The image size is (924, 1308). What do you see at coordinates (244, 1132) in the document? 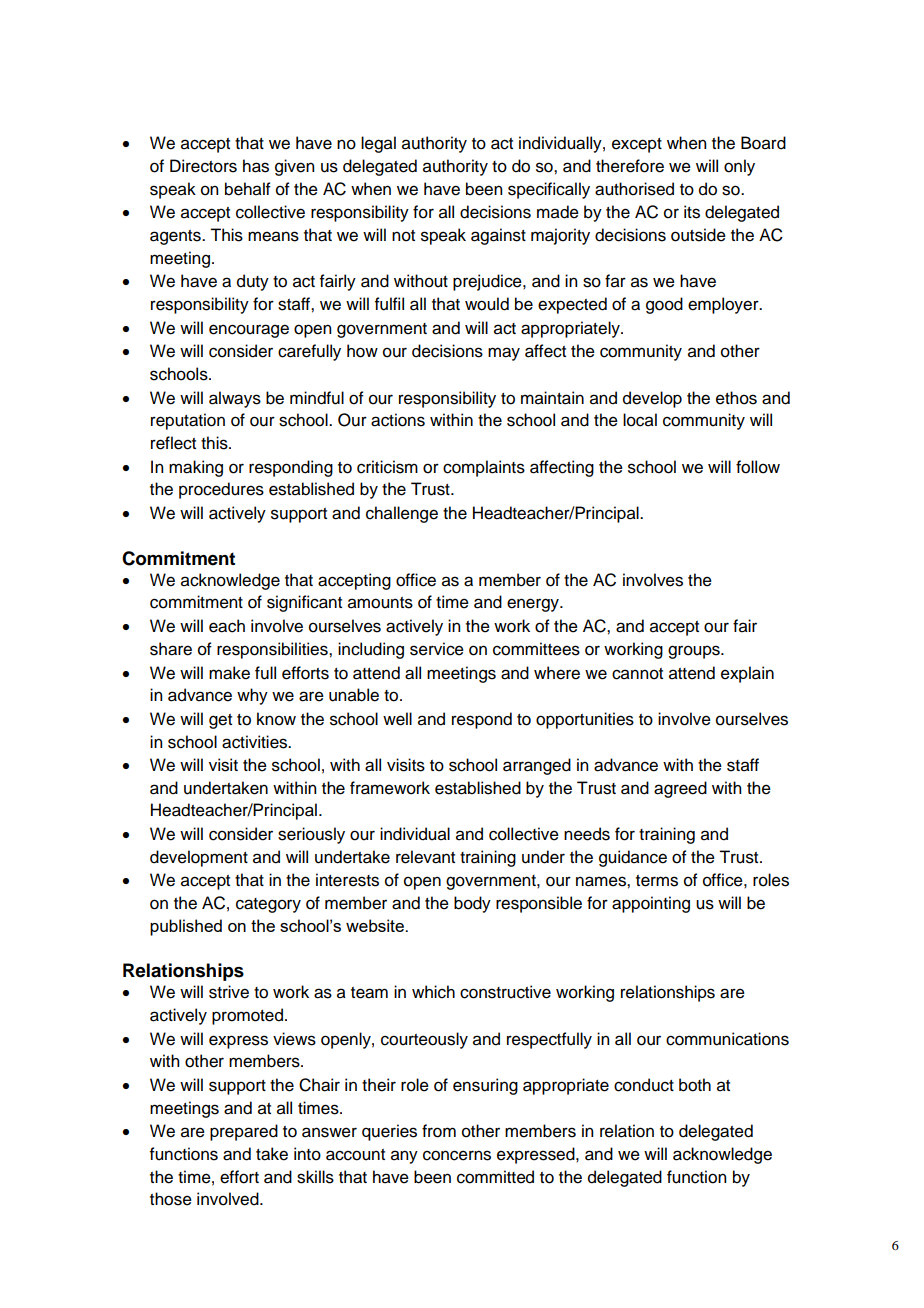
I see `prepared` at bounding box center [244, 1132].
